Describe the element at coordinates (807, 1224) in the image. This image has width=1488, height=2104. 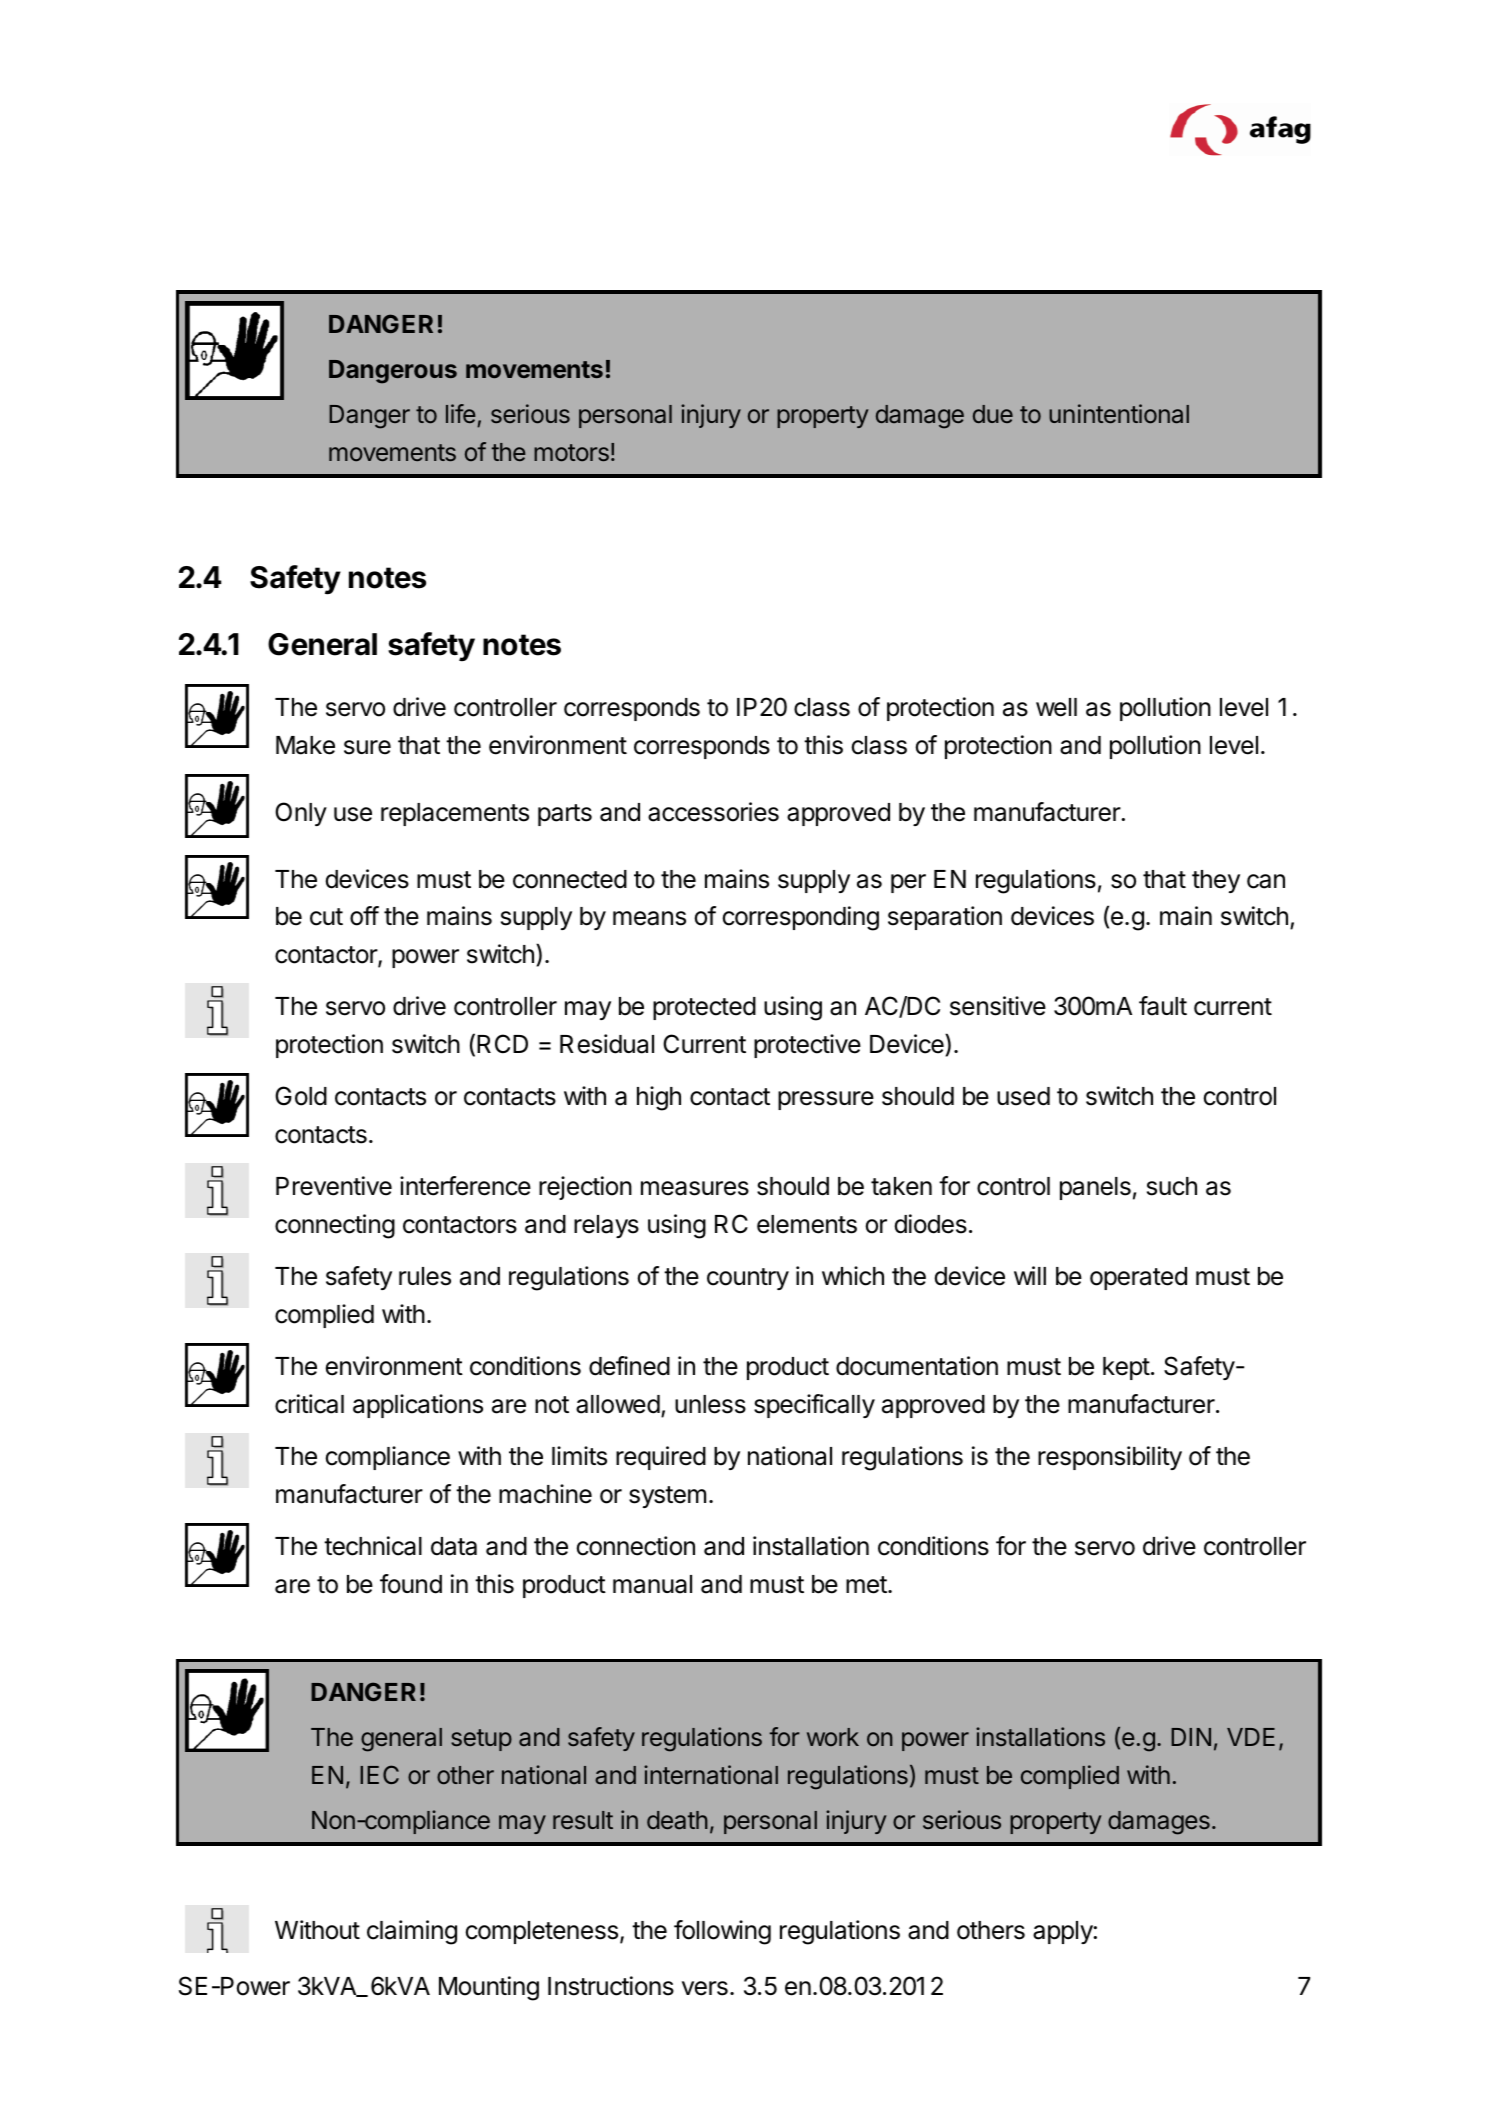
I see `elements` at that location.
